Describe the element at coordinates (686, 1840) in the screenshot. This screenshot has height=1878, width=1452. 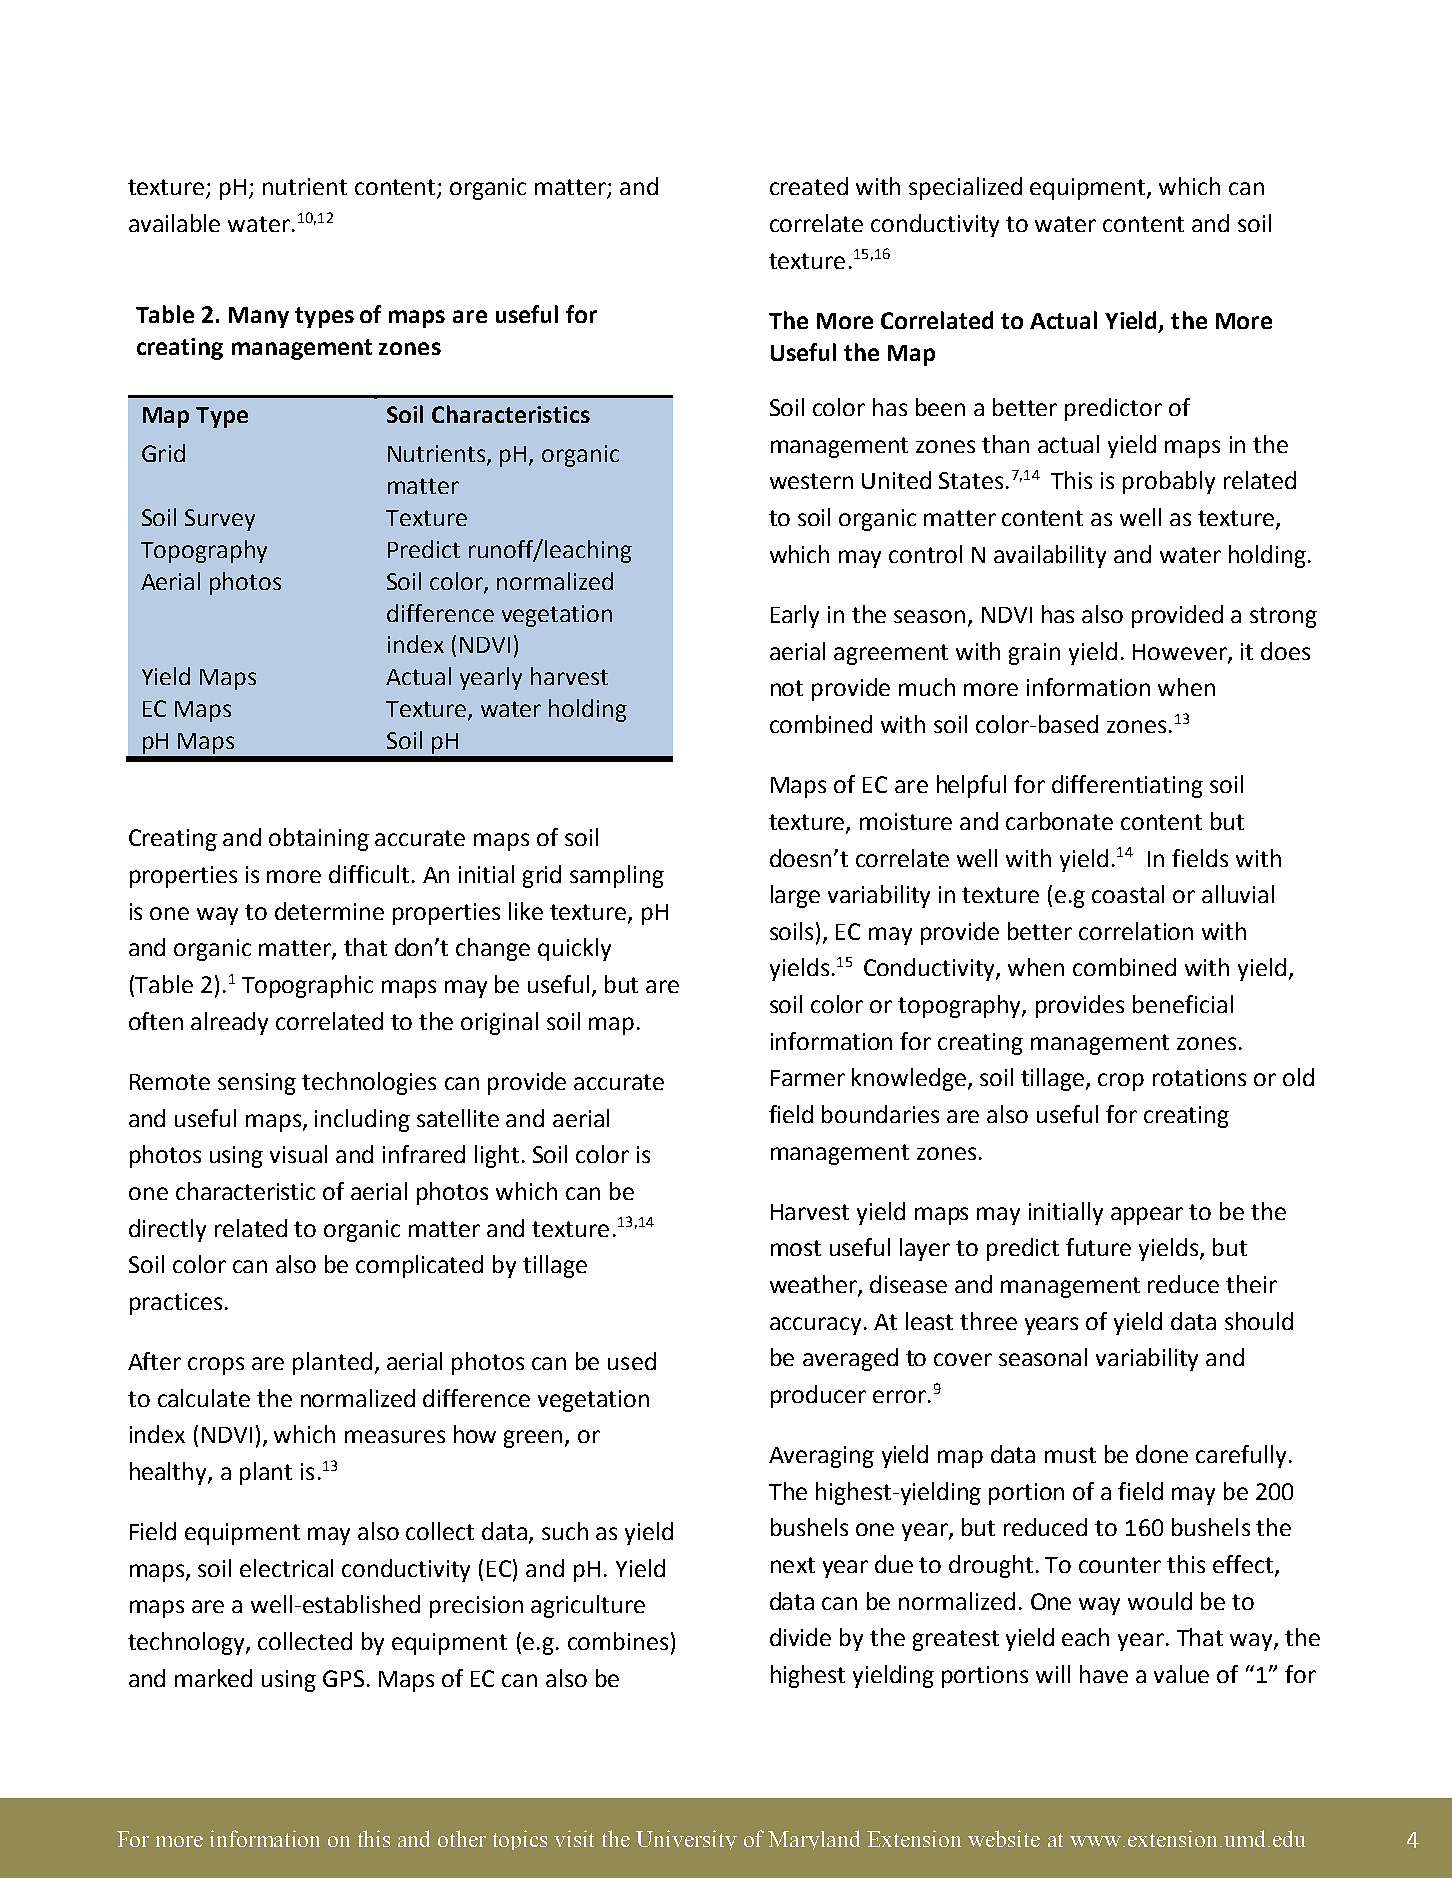
I see `University` at that location.
